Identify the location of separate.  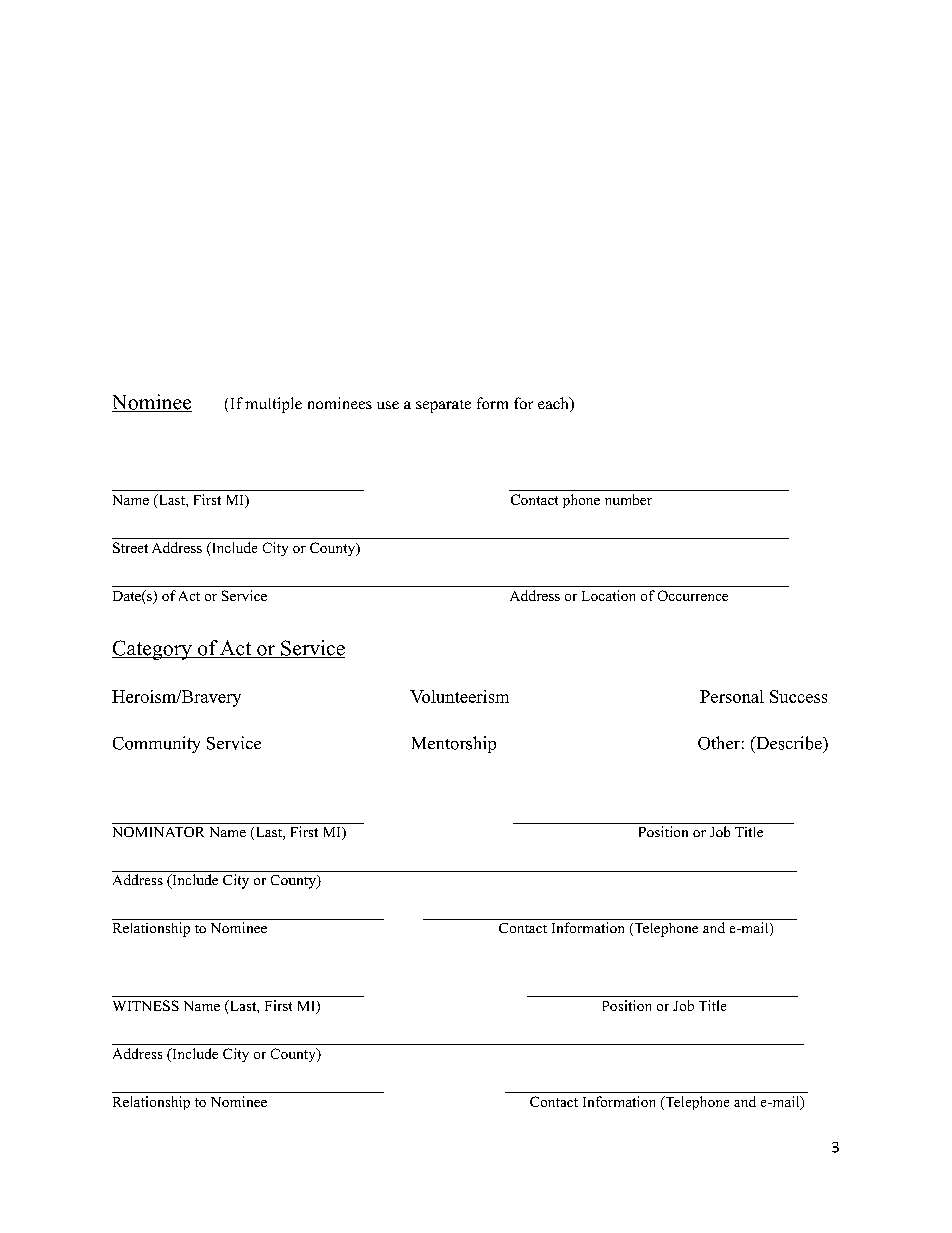
(443, 406).
